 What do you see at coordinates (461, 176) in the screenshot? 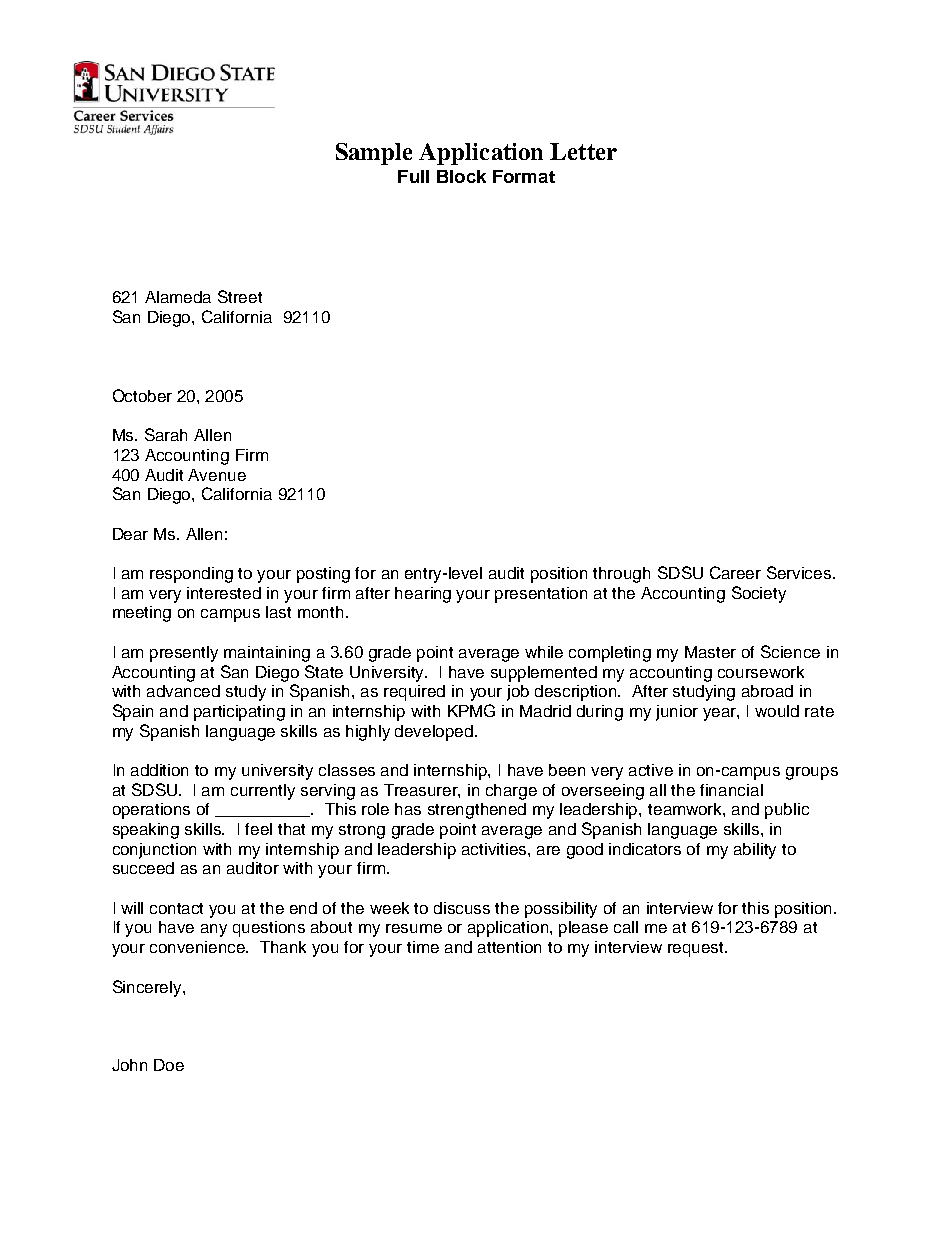
I see `Block` at bounding box center [461, 176].
